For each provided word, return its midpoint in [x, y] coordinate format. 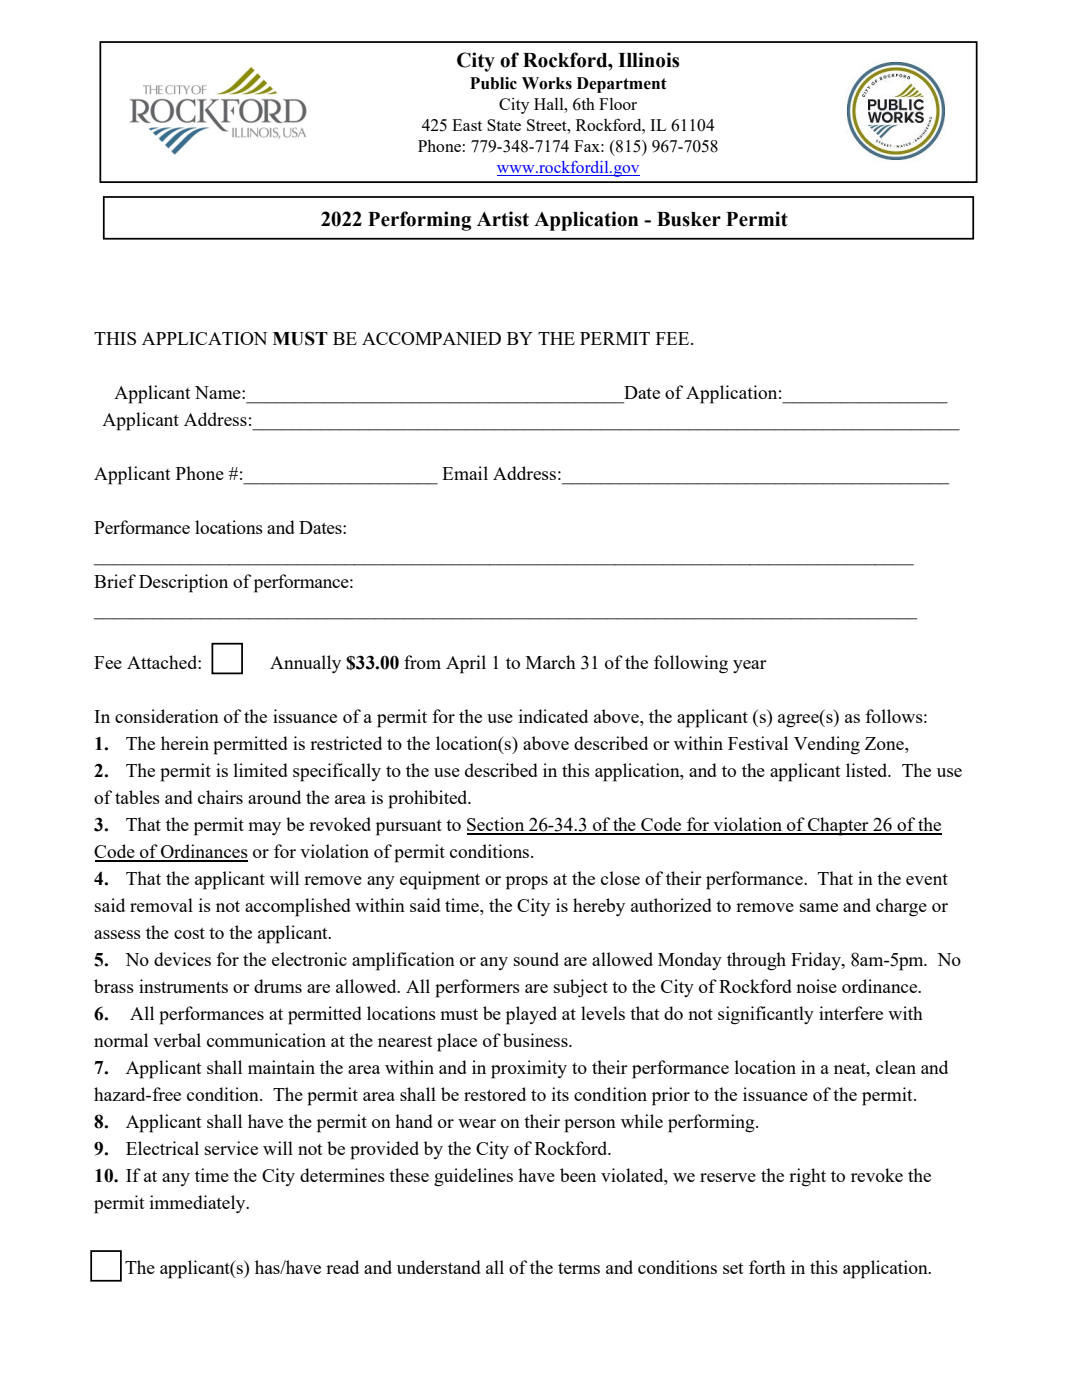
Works [547, 83]
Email [465, 473]
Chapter [838, 826]
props [527, 883]
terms [579, 1268]
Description [183, 583]
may [264, 828]
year [750, 666]
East [467, 125]
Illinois [648, 60]
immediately [199, 1204]
